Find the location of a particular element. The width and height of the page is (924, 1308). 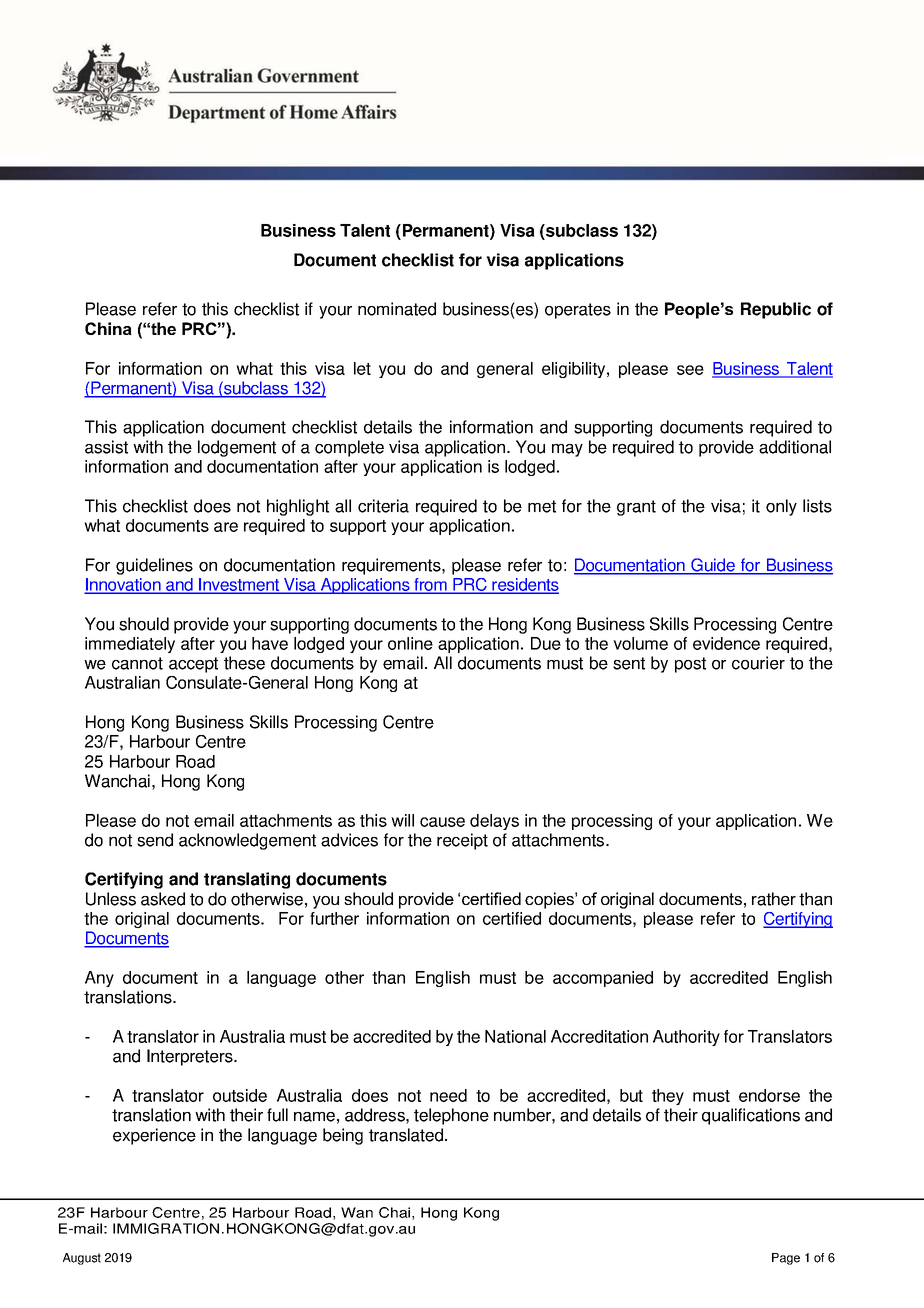

rather is located at coordinates (774, 899).
